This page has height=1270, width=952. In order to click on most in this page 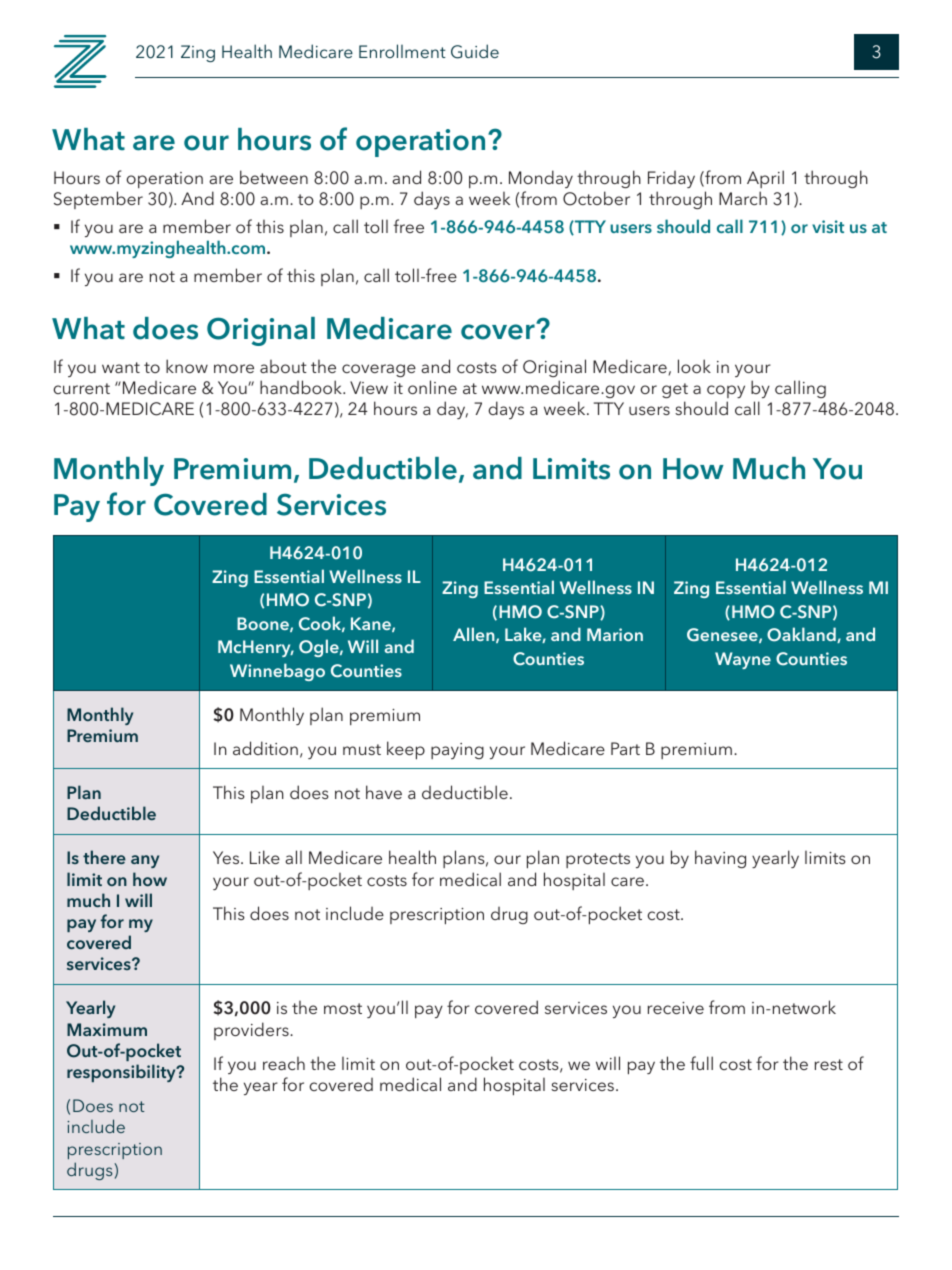, I will do `click(343, 1008)`.
